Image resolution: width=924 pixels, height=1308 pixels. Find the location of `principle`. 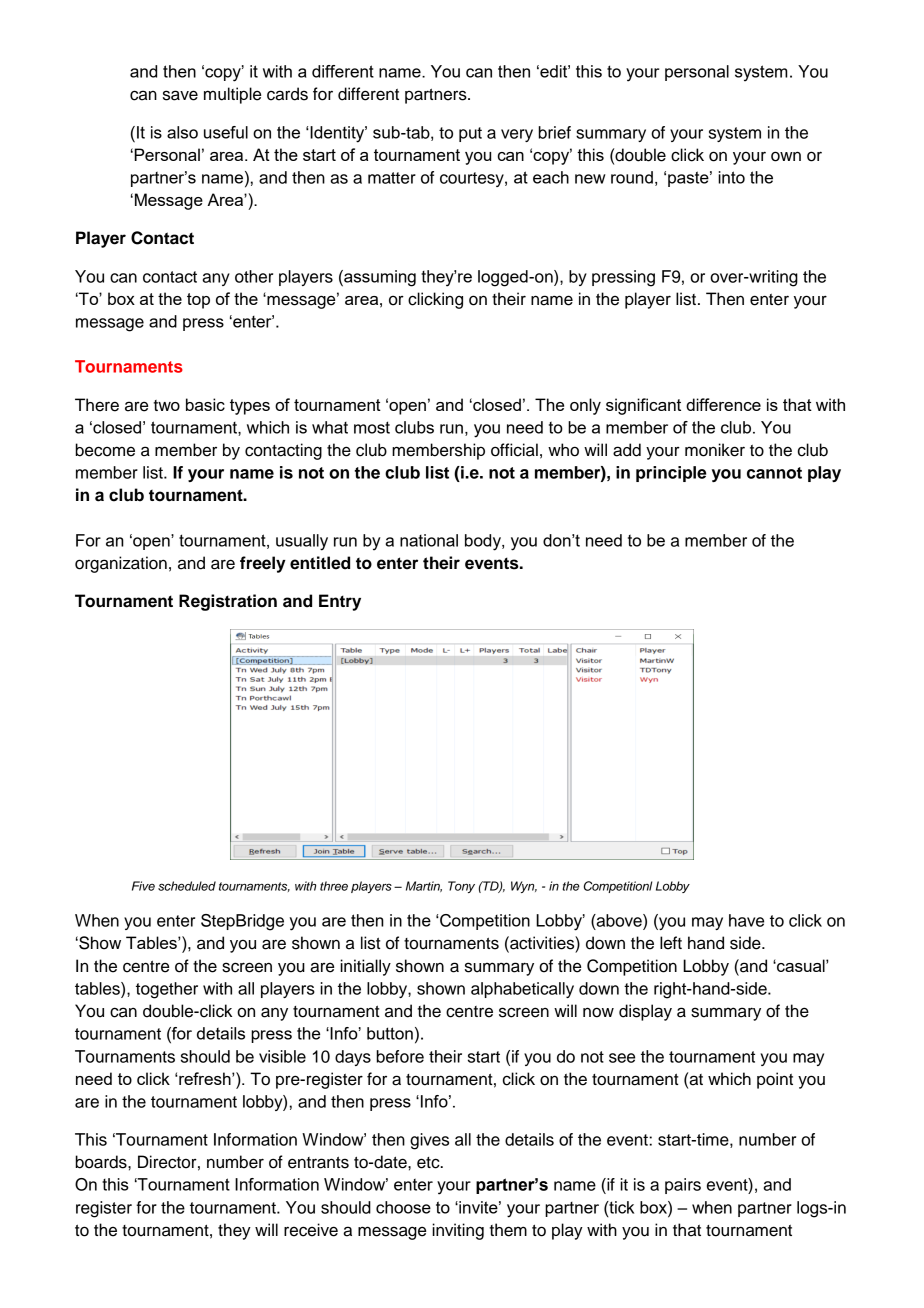

principle is located at coordinates (671, 474).
